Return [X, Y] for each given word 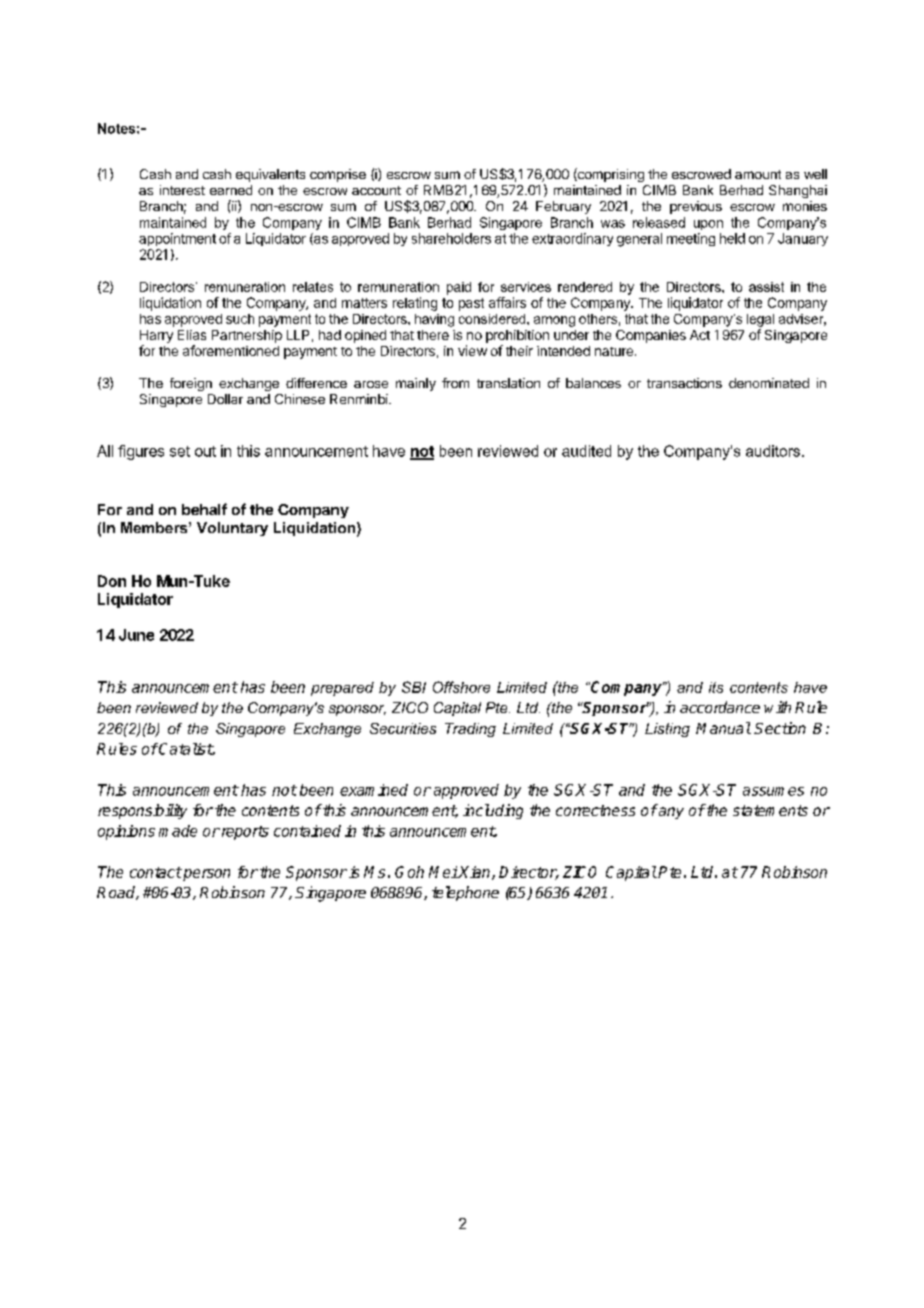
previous [696, 207]
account [376, 190]
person [205, 875]
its [716, 687]
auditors [773, 451]
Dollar [225, 399]
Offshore [461, 687]
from [455, 383]
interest [182, 190]
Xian [475, 873]
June [136, 635]
